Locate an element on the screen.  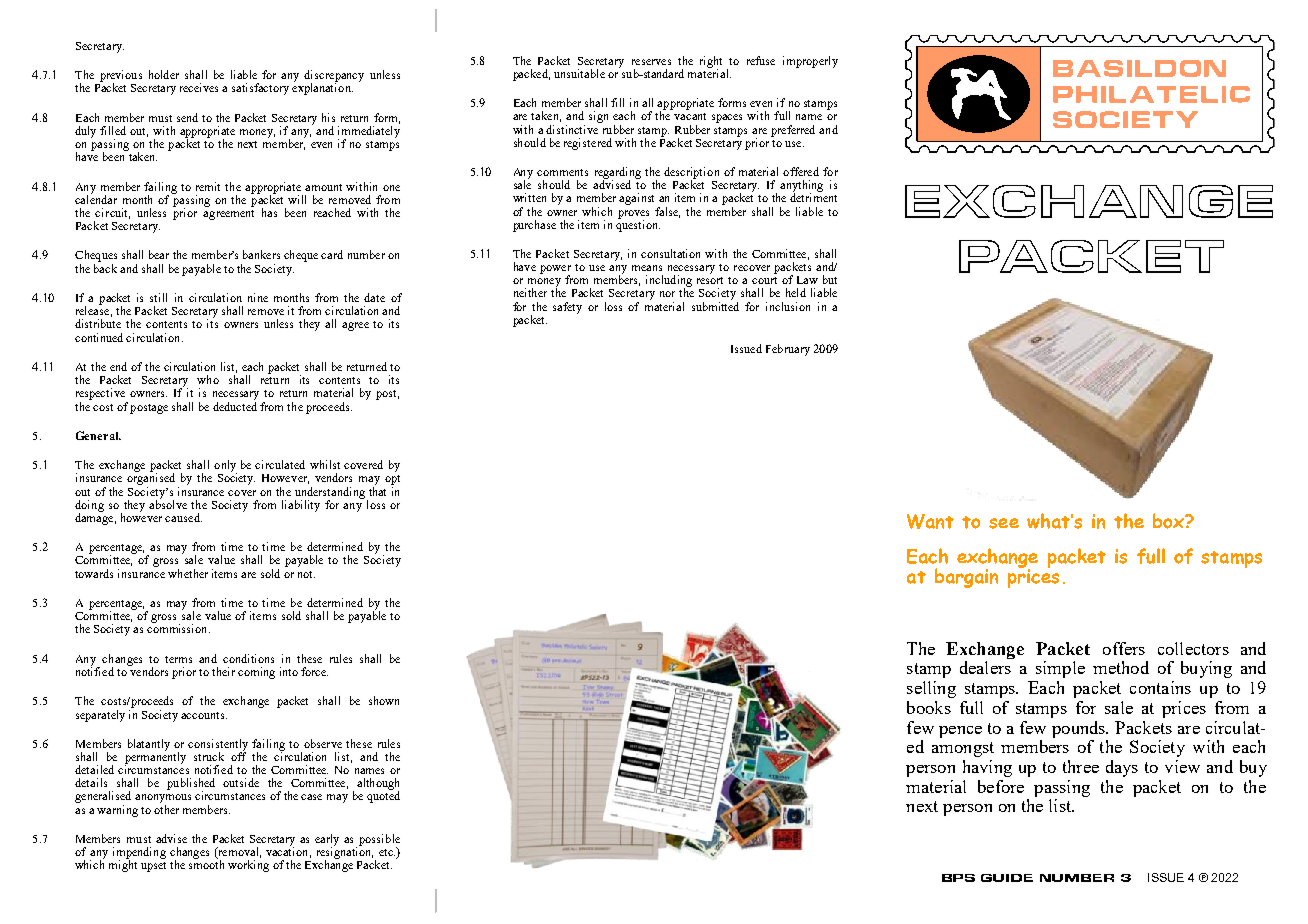
offers is located at coordinates (1124, 648).
